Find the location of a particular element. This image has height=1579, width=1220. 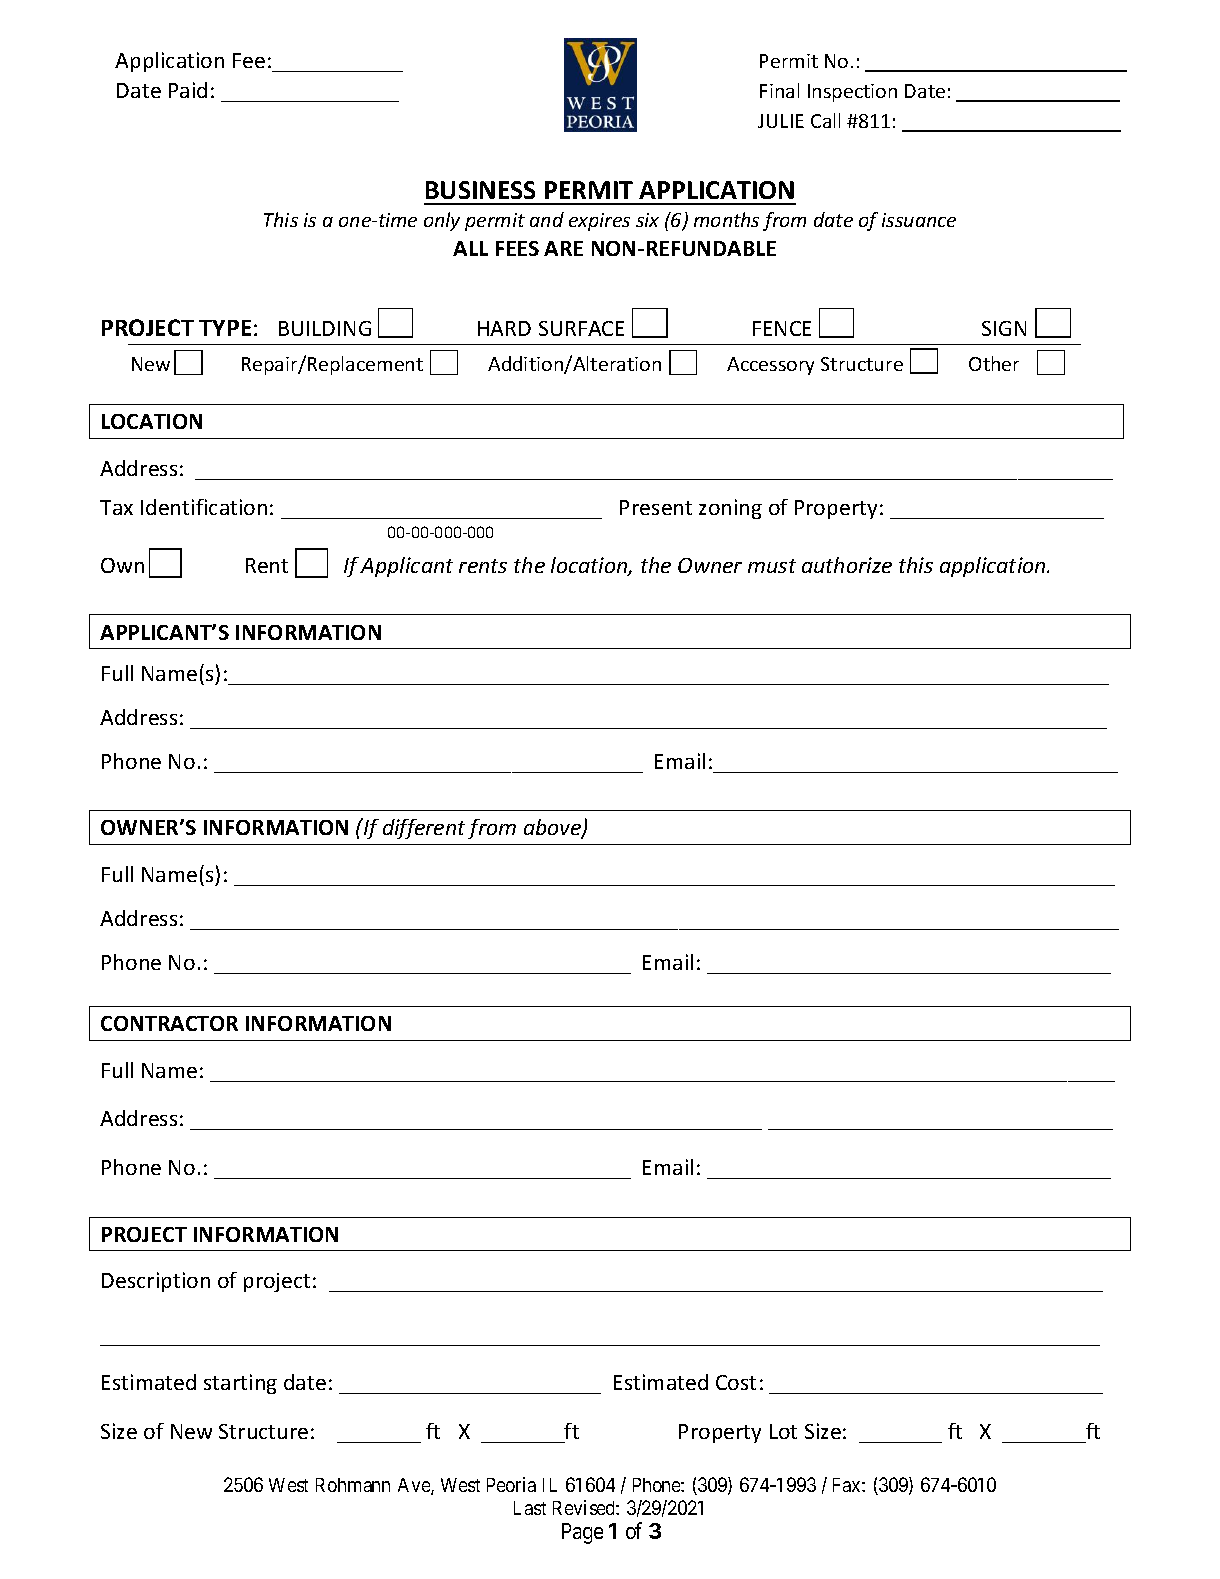

starting is located at coordinates (240, 1384).
